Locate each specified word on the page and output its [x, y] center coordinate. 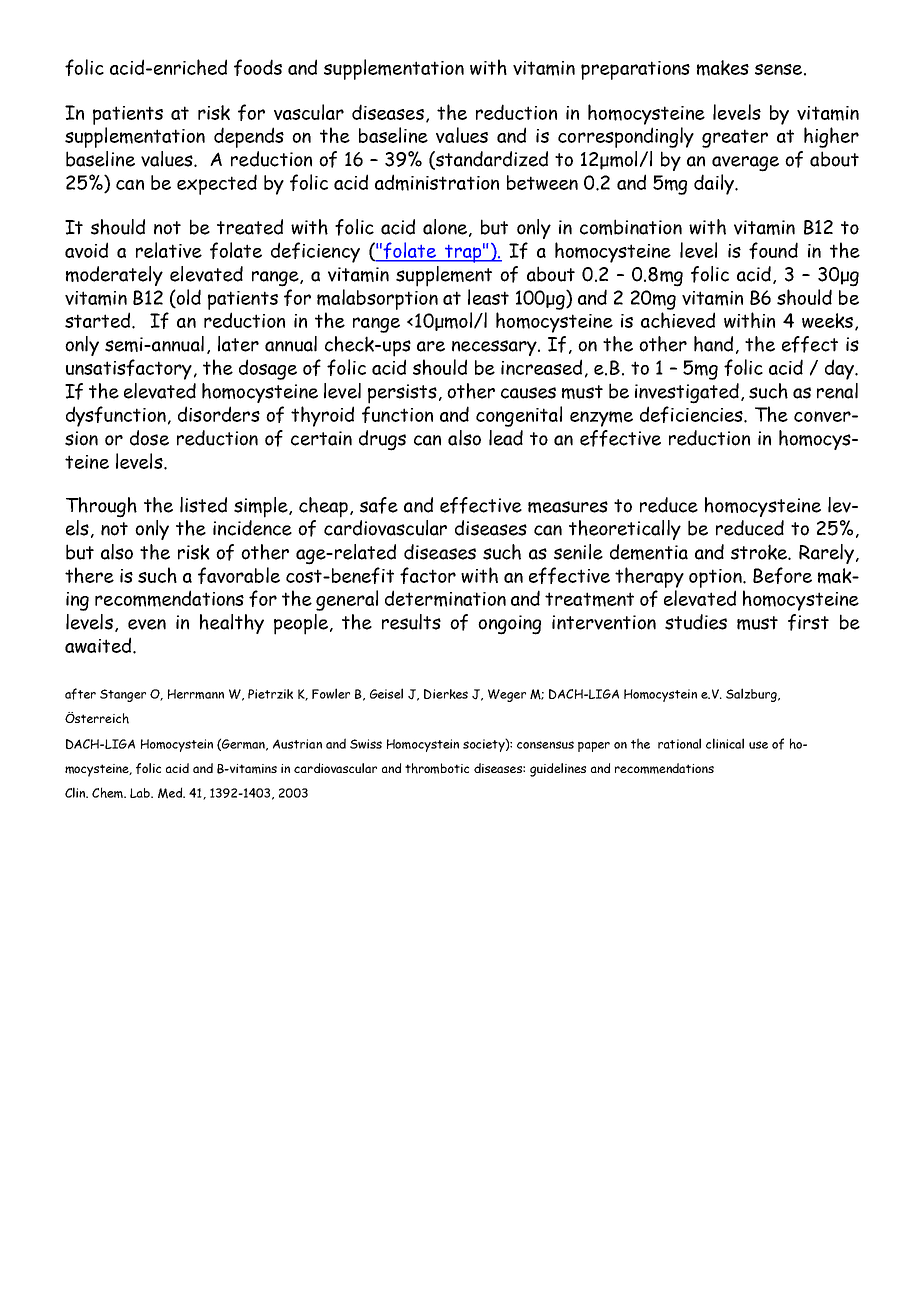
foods [258, 67]
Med [171, 793]
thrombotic [437, 768]
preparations [635, 70]
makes [723, 68]
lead [506, 438]
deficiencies [692, 414]
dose [149, 438]
